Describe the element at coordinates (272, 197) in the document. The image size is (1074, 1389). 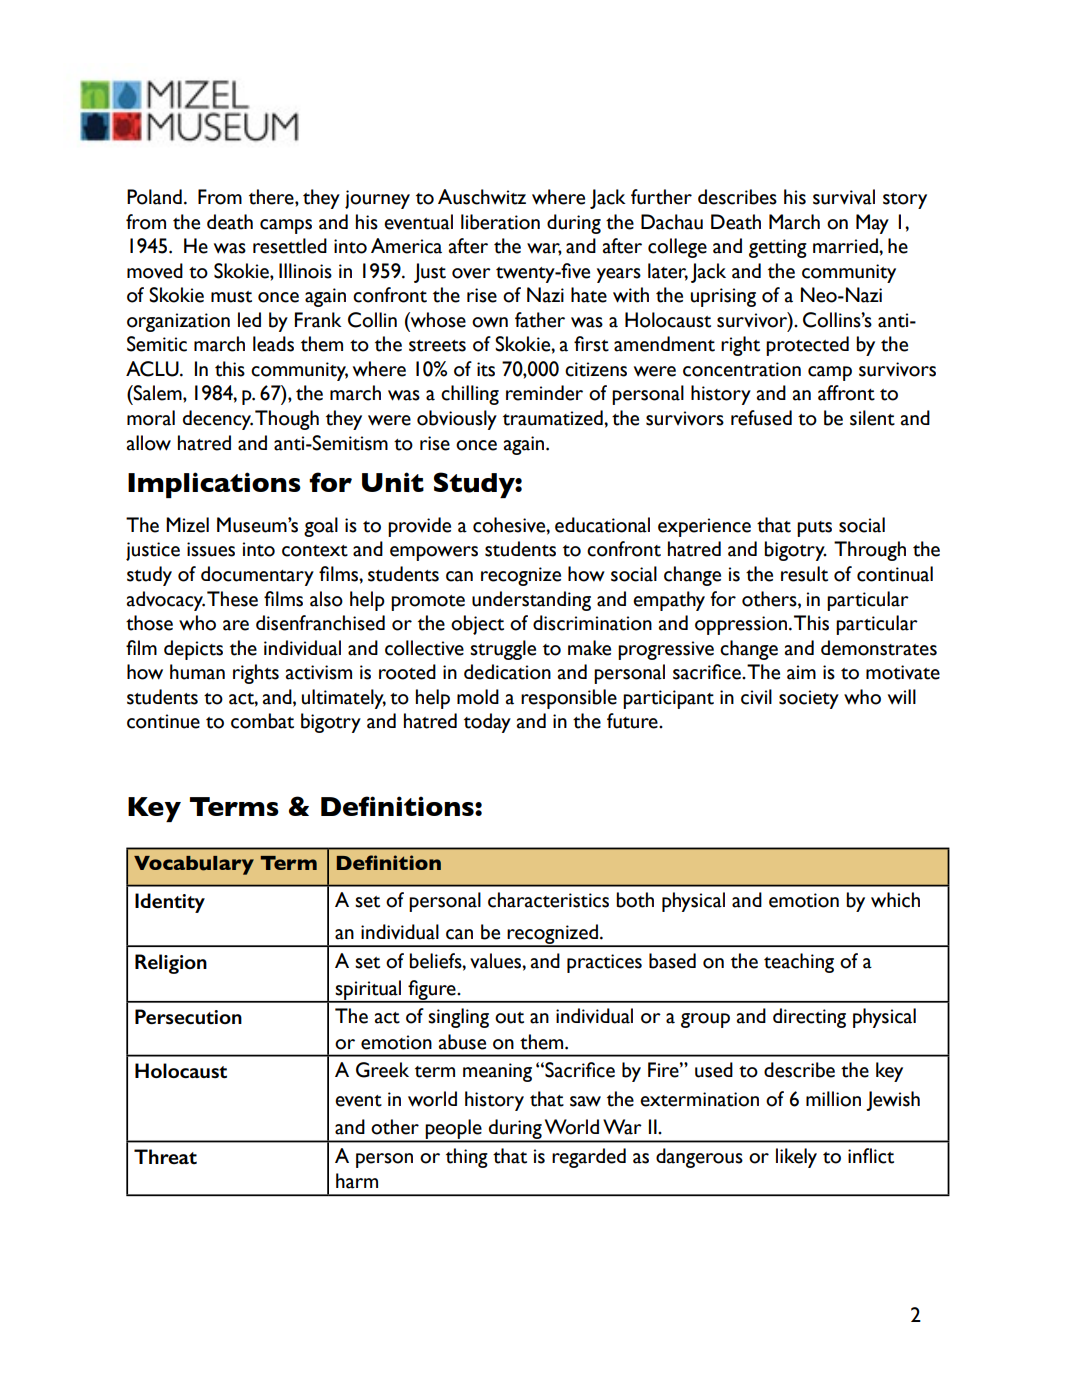
I see `there` at that location.
